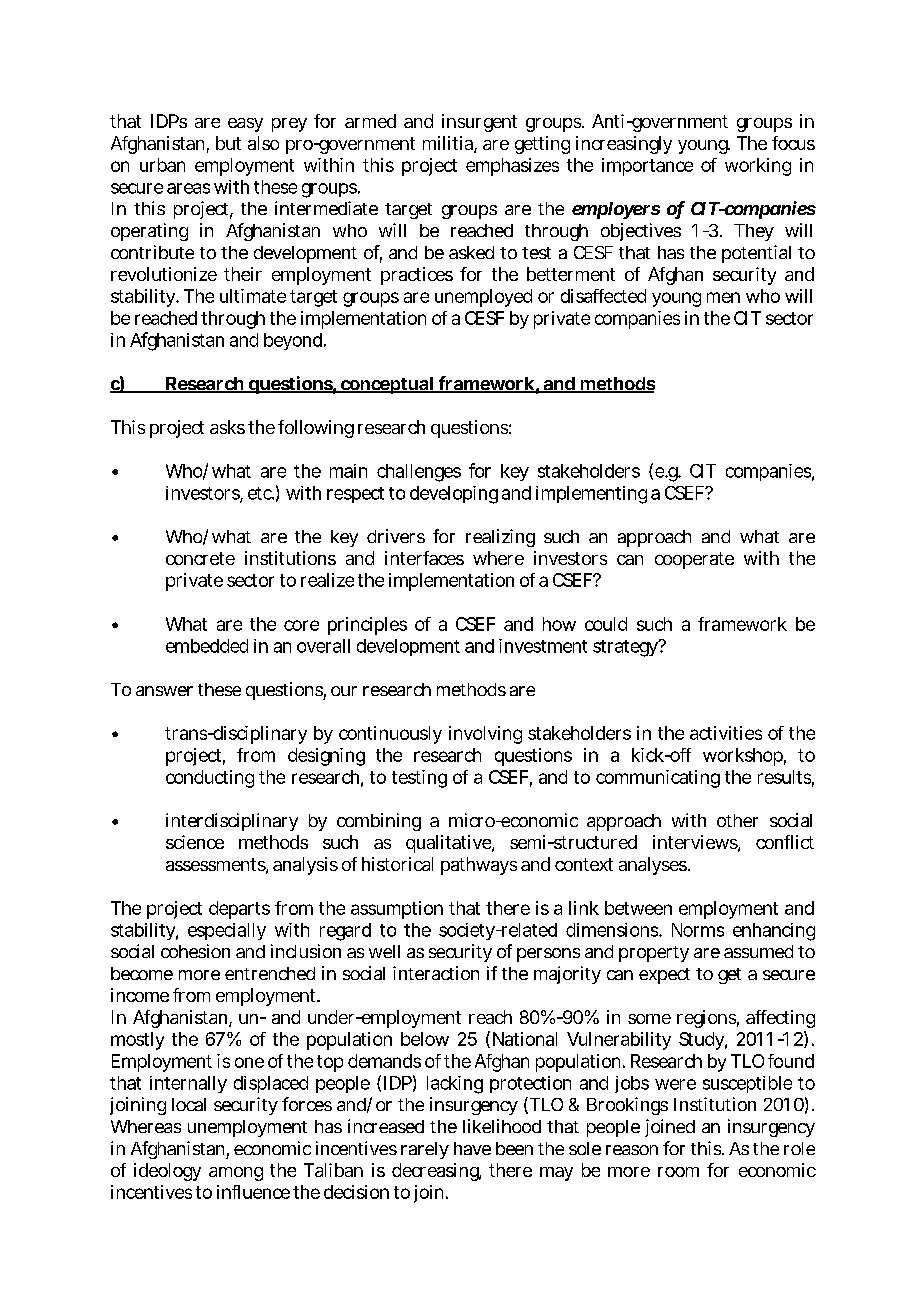  What do you see at coordinates (543, 646) in the screenshot?
I see `investment` at bounding box center [543, 646].
